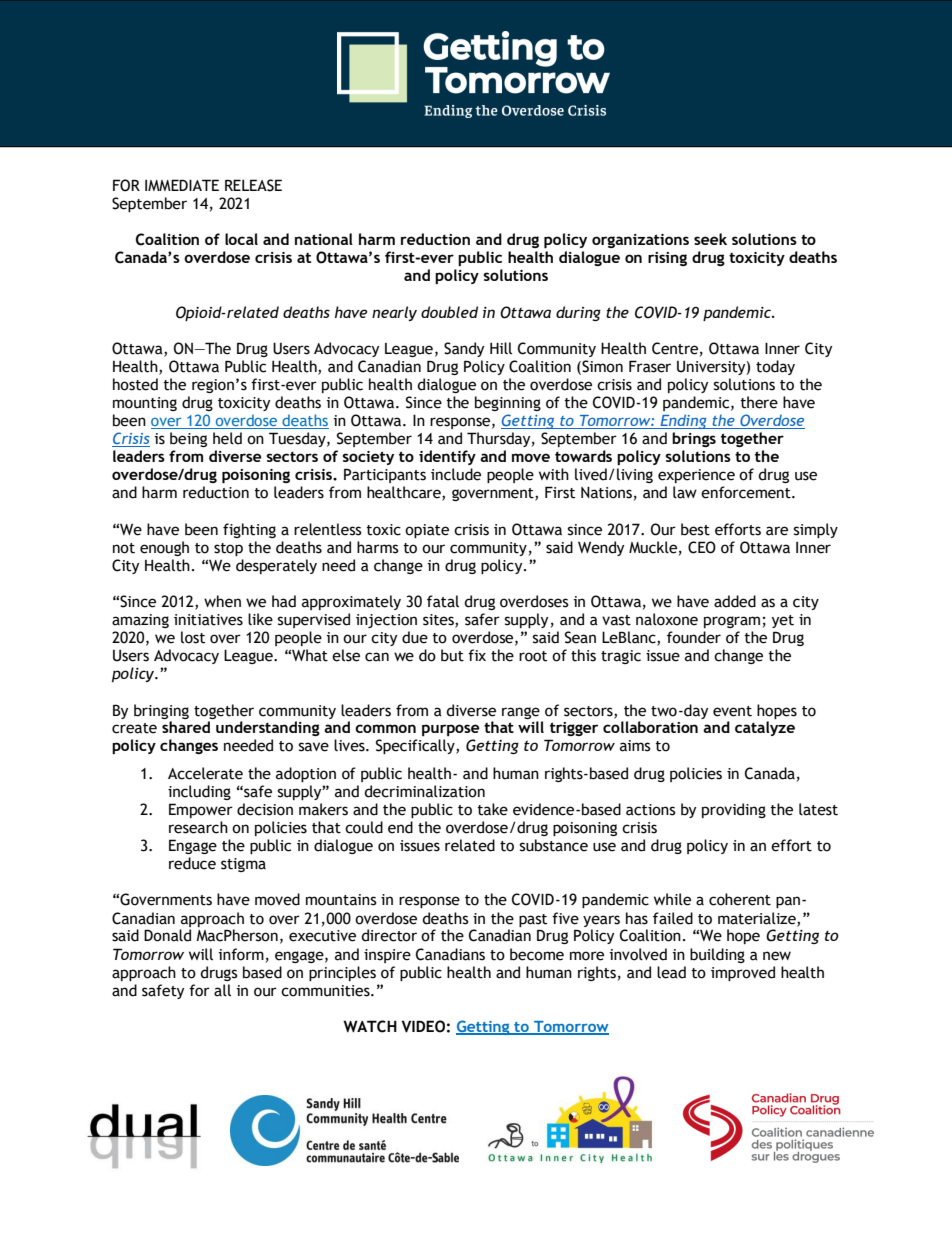 The image size is (952, 1233). Describe the element at coordinates (743, 973) in the screenshot. I see `improved` at that location.
